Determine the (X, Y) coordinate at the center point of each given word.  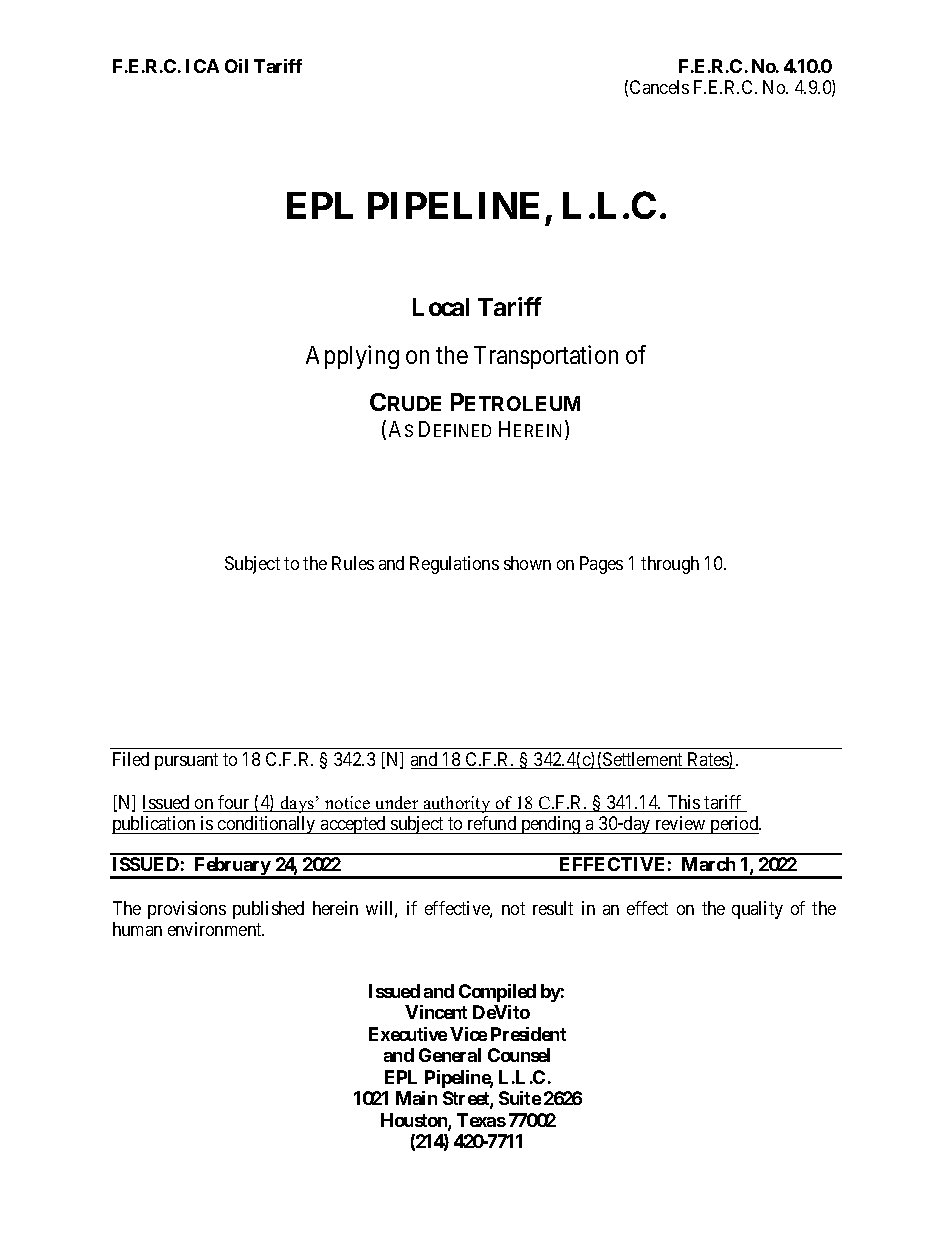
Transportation (546, 357)
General (450, 1055)
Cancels (659, 87)
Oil (236, 66)
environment (216, 929)
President (528, 1034)
